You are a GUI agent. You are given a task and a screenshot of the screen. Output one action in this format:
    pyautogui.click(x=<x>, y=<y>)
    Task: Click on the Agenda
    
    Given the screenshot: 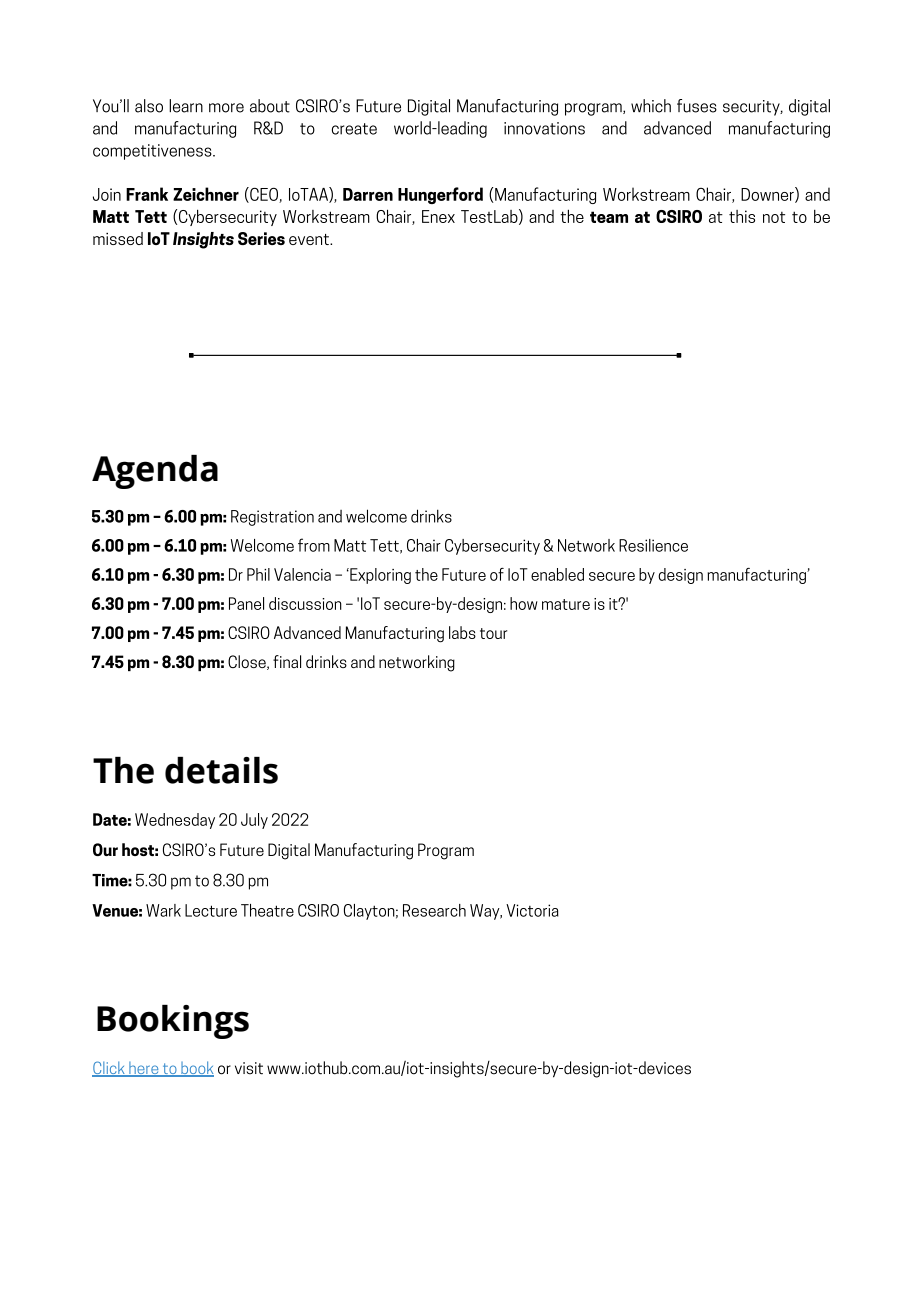 What is the action you would take?
    pyautogui.click(x=155, y=472)
